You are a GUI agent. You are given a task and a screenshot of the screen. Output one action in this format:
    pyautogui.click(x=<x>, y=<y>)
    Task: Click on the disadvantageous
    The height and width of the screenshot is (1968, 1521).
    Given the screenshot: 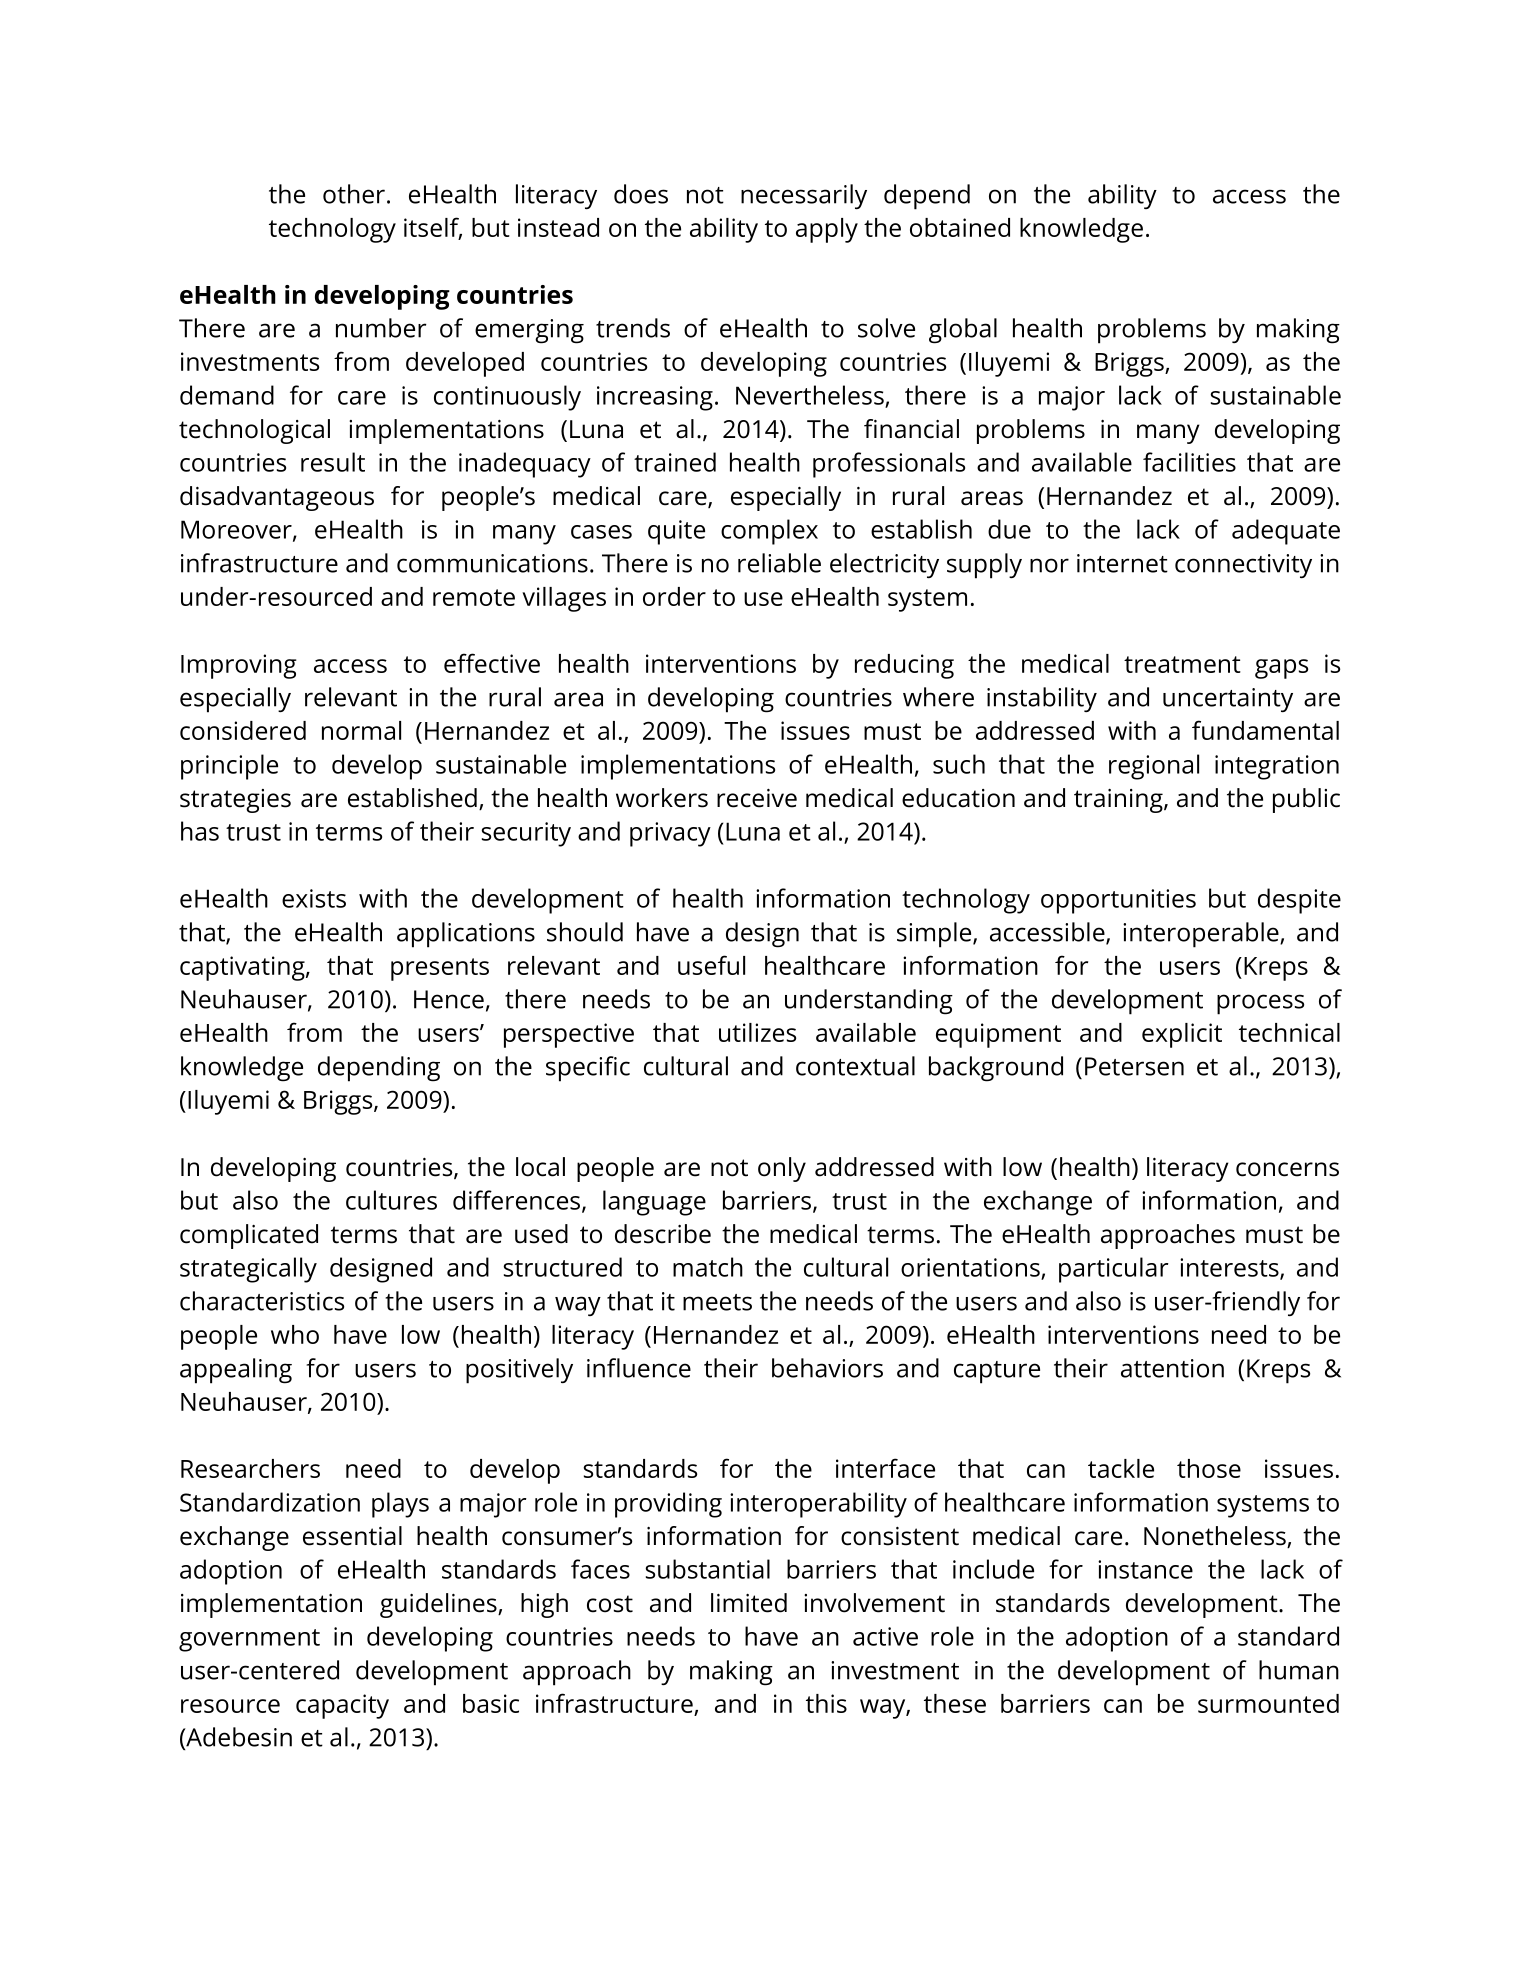 What is the action you would take?
    pyautogui.click(x=277, y=498)
